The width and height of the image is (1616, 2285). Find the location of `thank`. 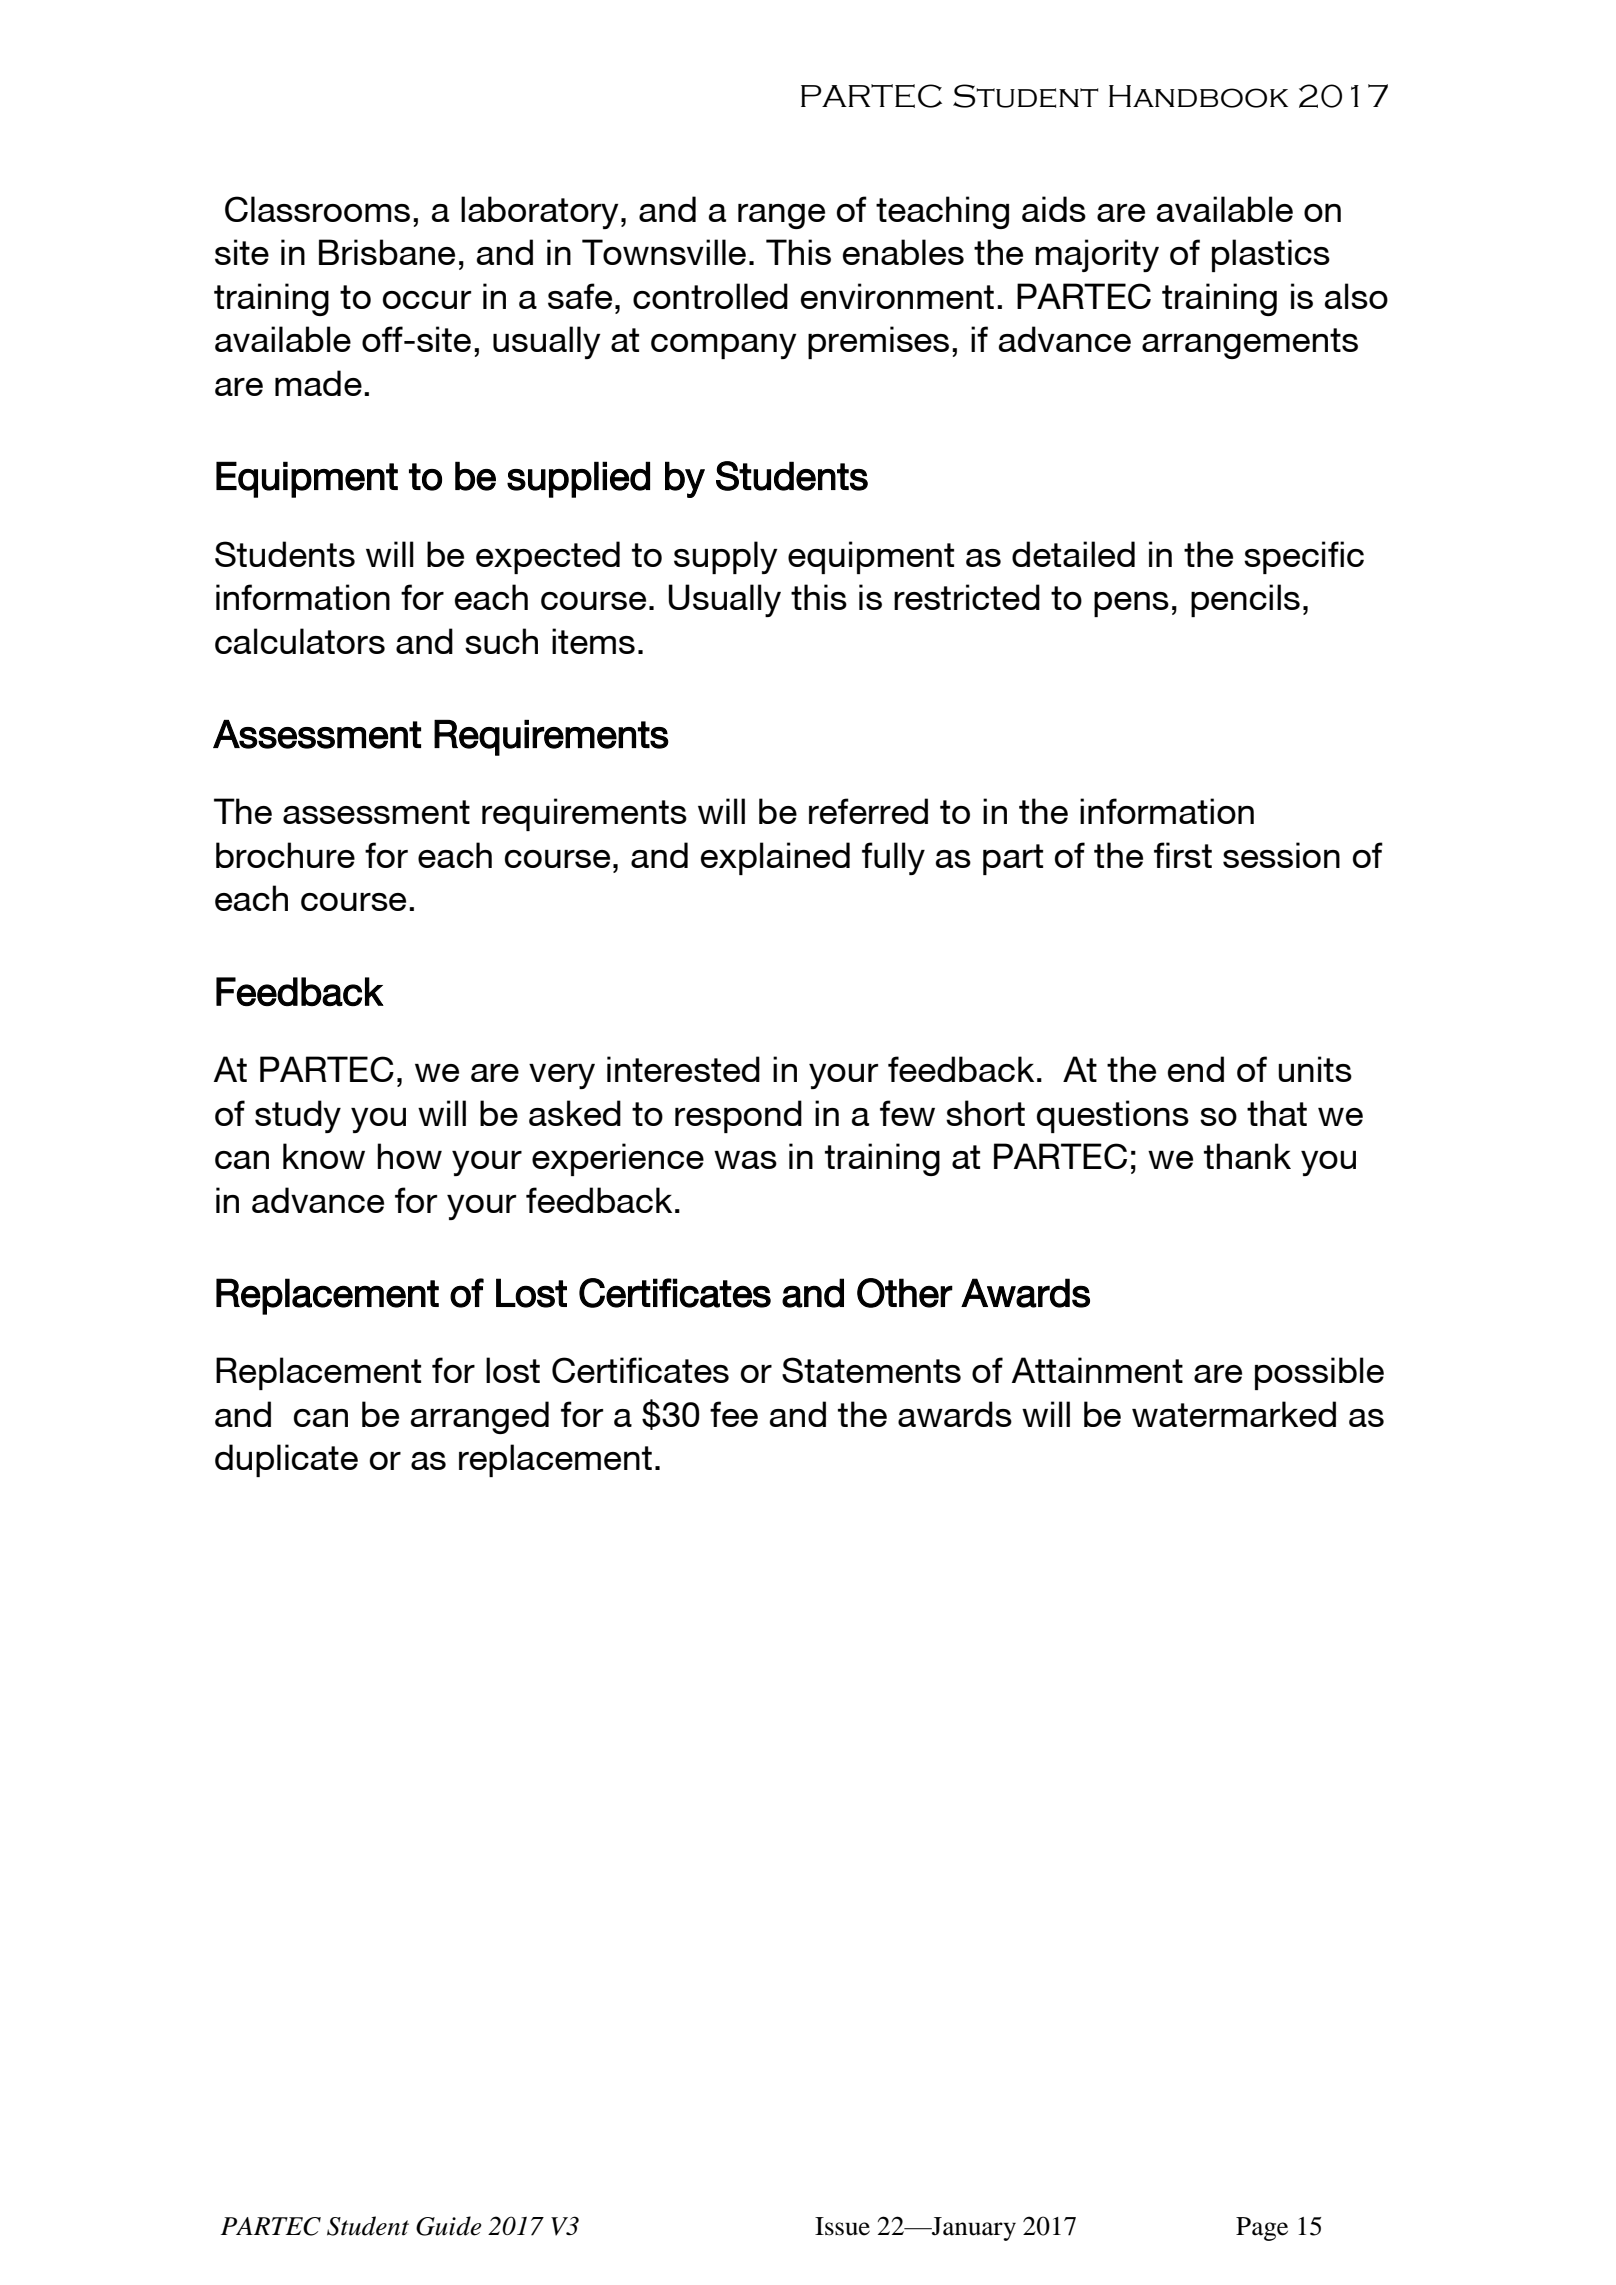

thank is located at coordinates (1247, 1156).
